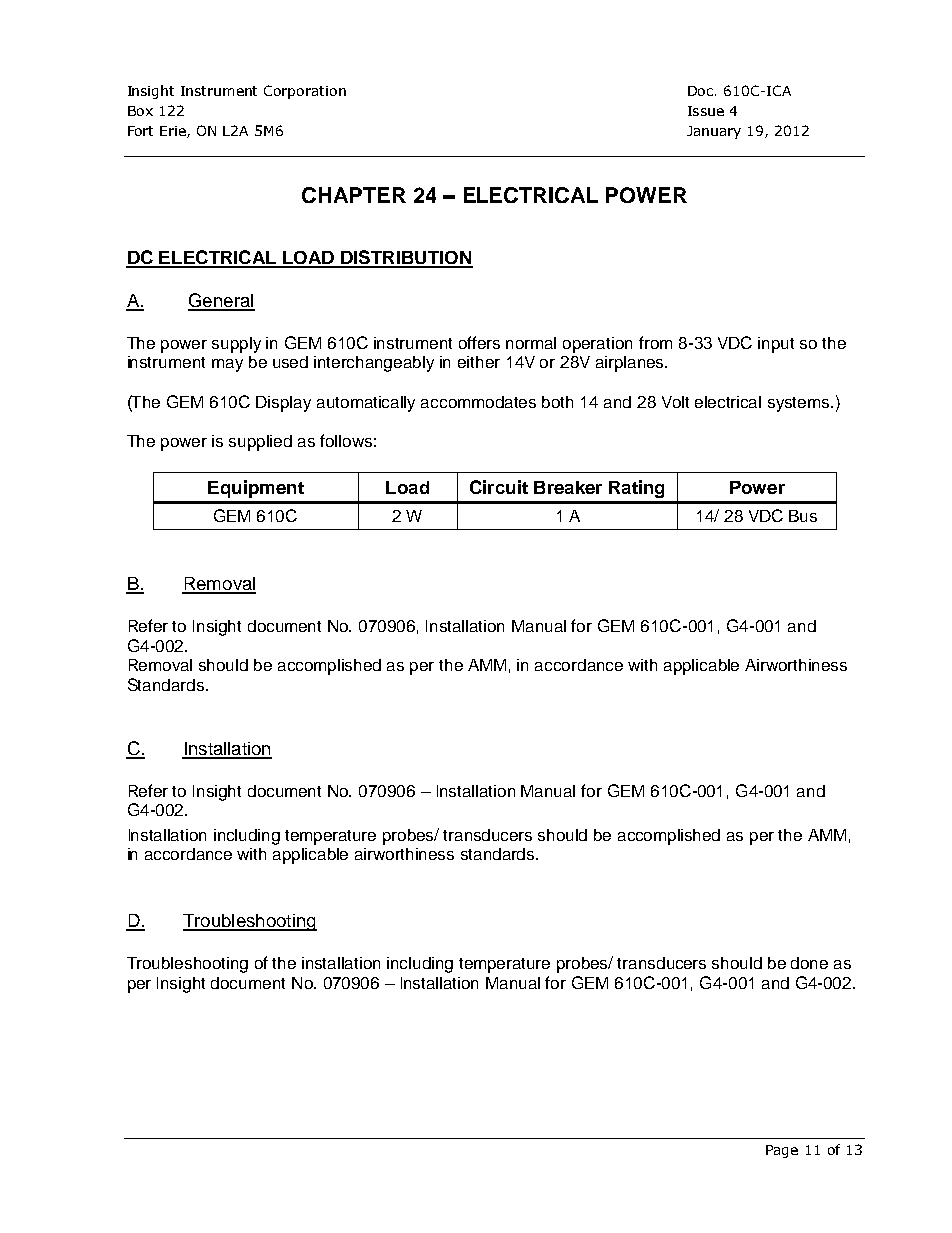  I want to click on done, so click(809, 963).
